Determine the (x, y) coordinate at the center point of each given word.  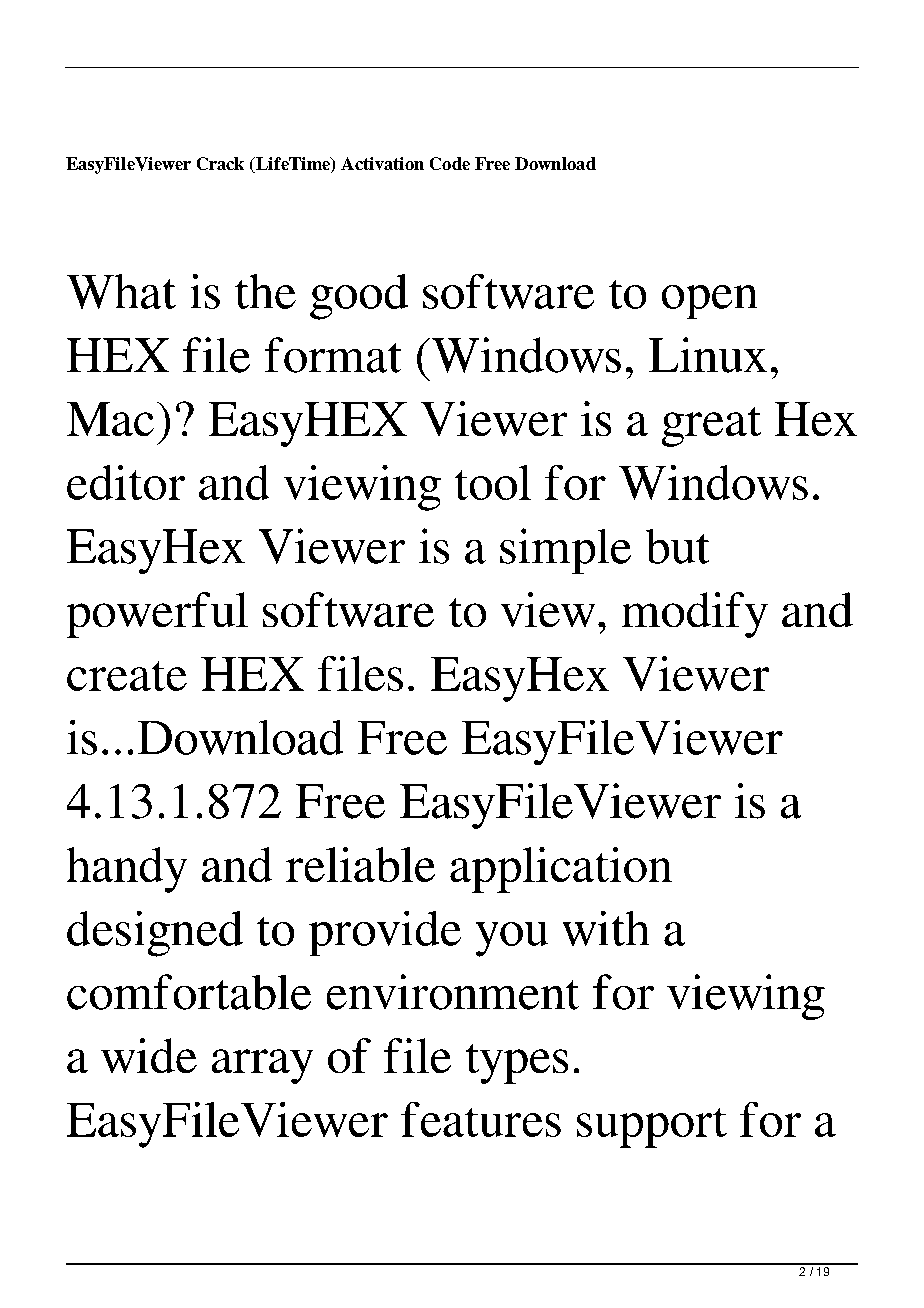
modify (695, 615)
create (127, 676)
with (606, 928)
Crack (220, 163)
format (333, 355)
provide (385, 933)
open (709, 302)
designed (155, 934)
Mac (110, 419)
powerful (157, 615)
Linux (708, 355)
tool (493, 482)
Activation (382, 163)
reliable (360, 864)
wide (149, 1055)
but (677, 546)
